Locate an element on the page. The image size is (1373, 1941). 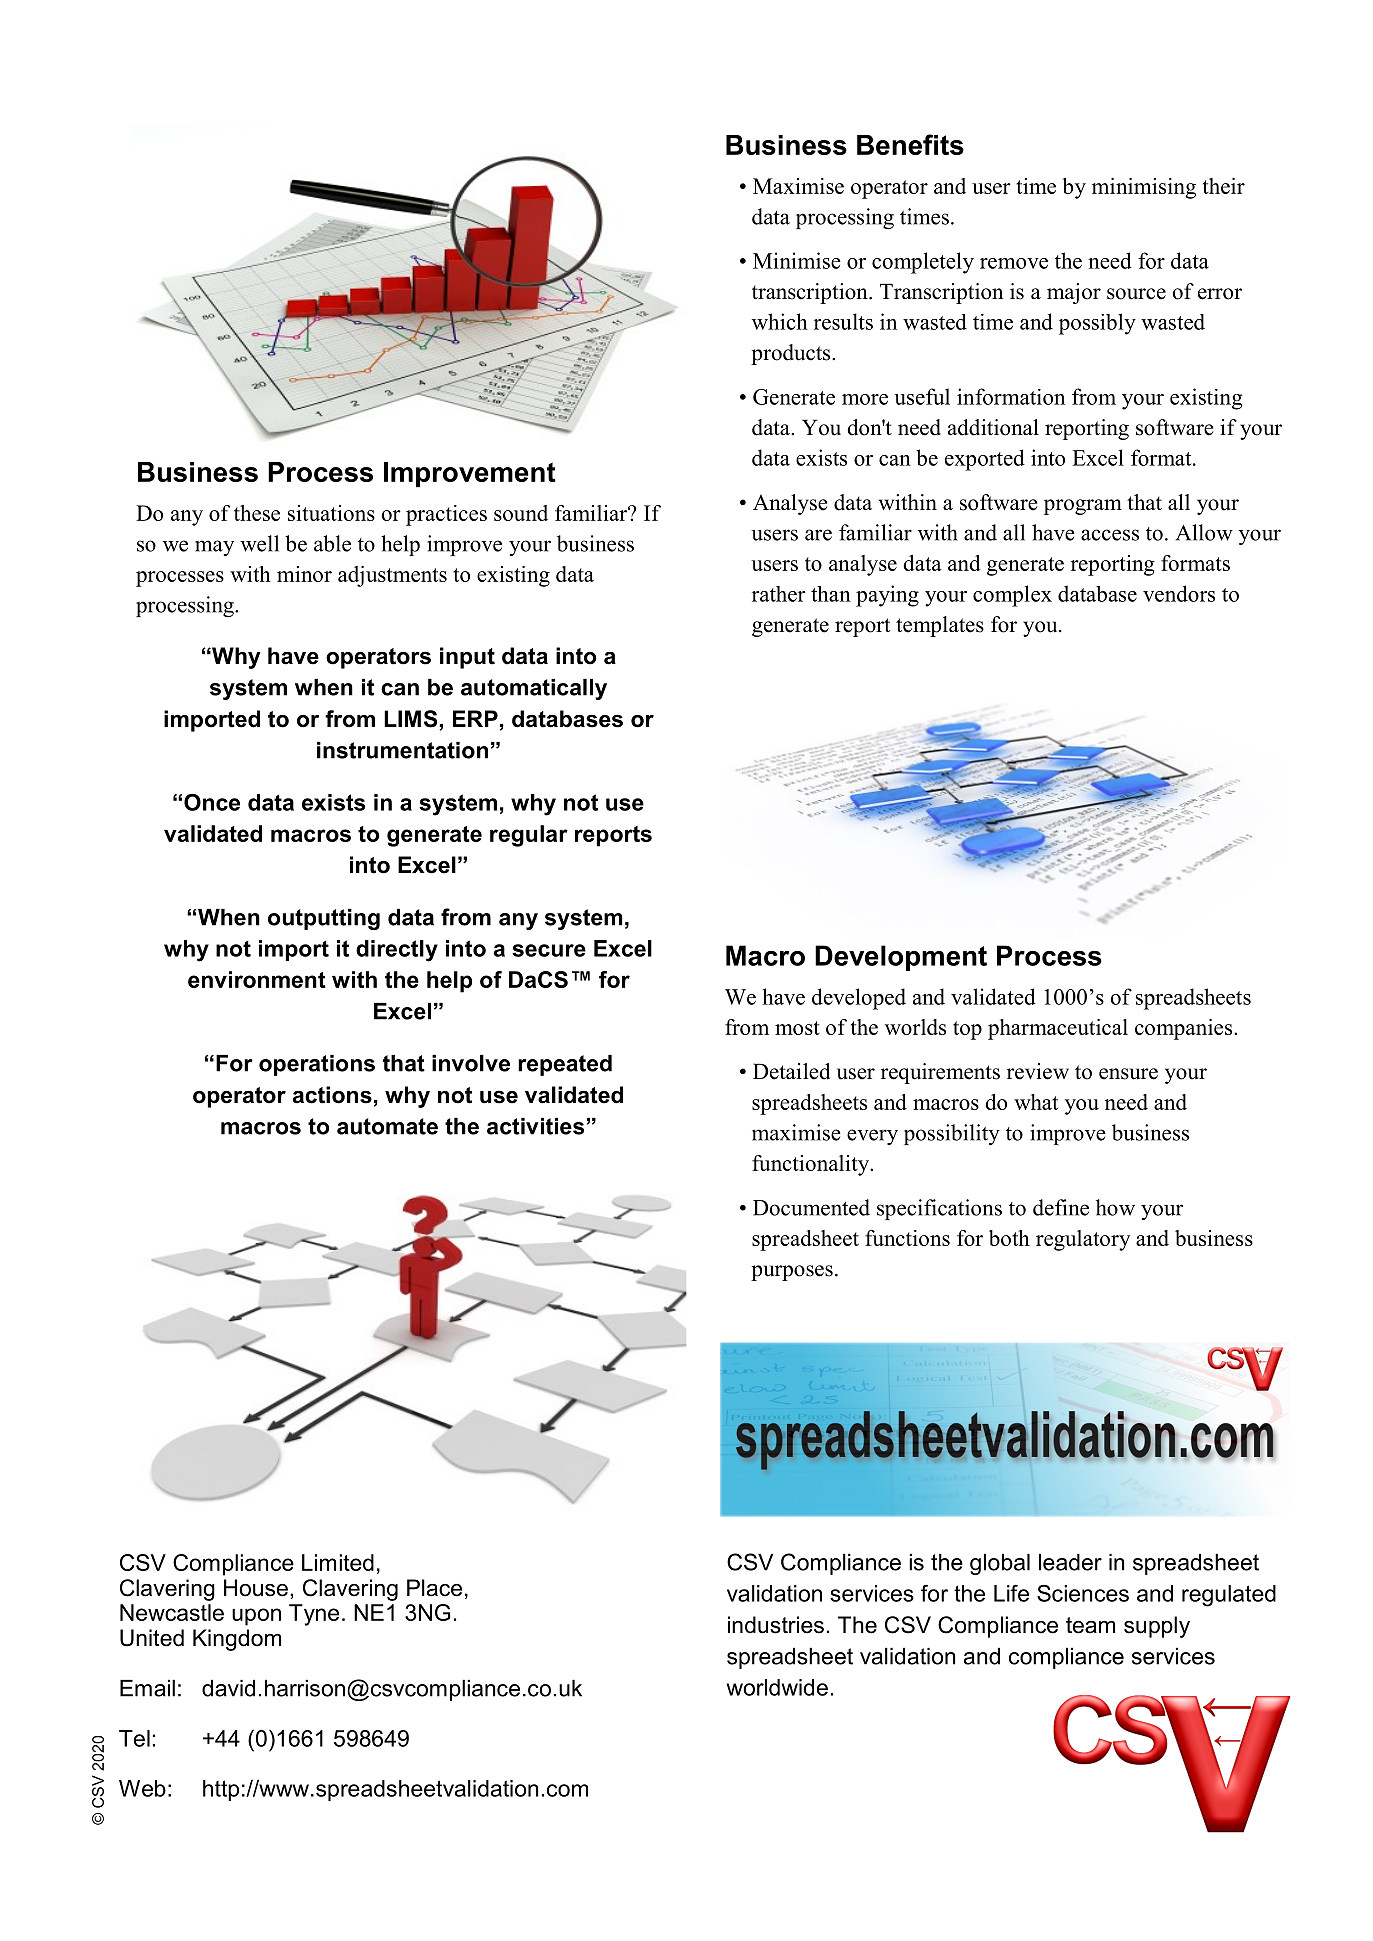
minimising is located at coordinates (1144, 188).
